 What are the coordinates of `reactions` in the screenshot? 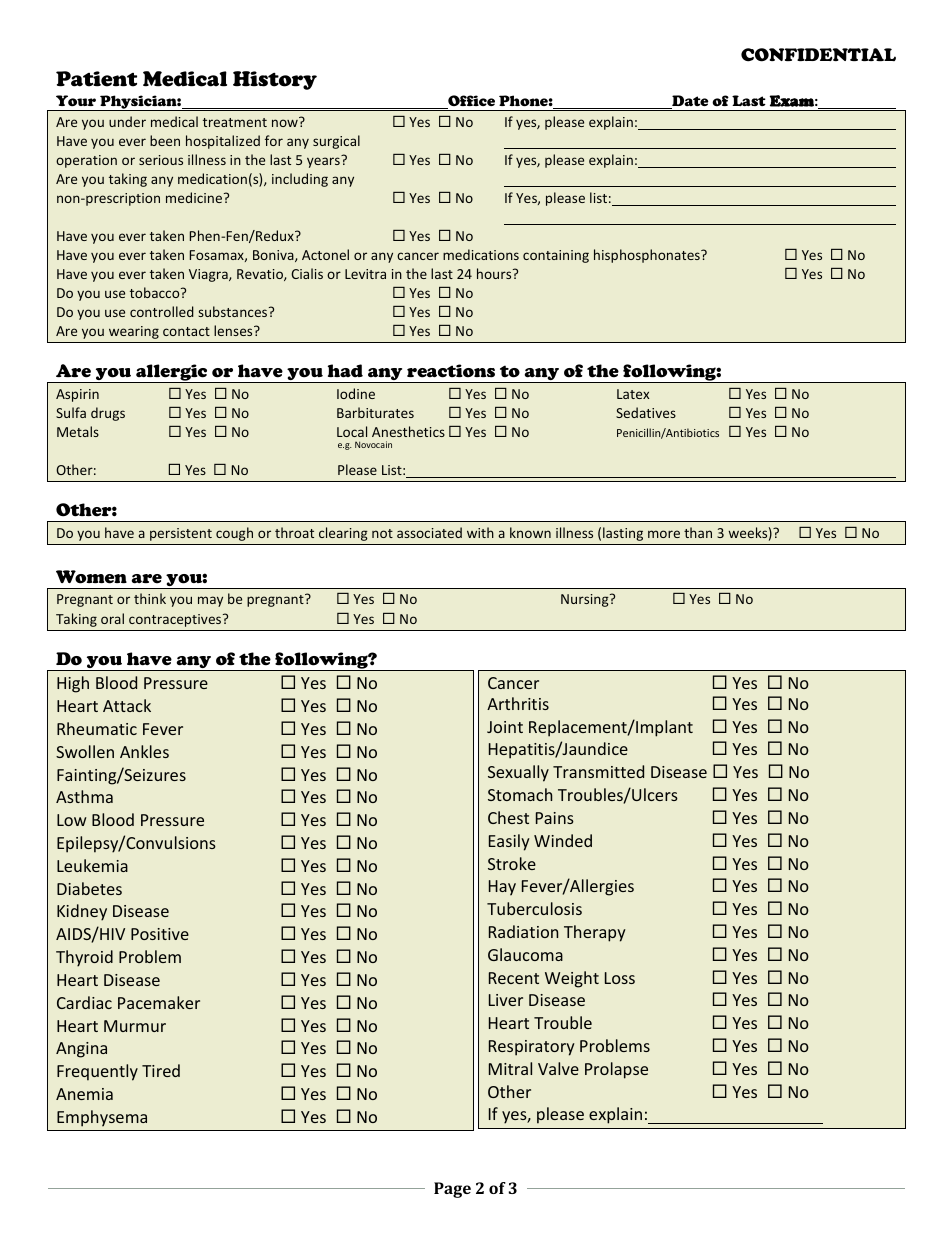 It's located at (451, 371).
